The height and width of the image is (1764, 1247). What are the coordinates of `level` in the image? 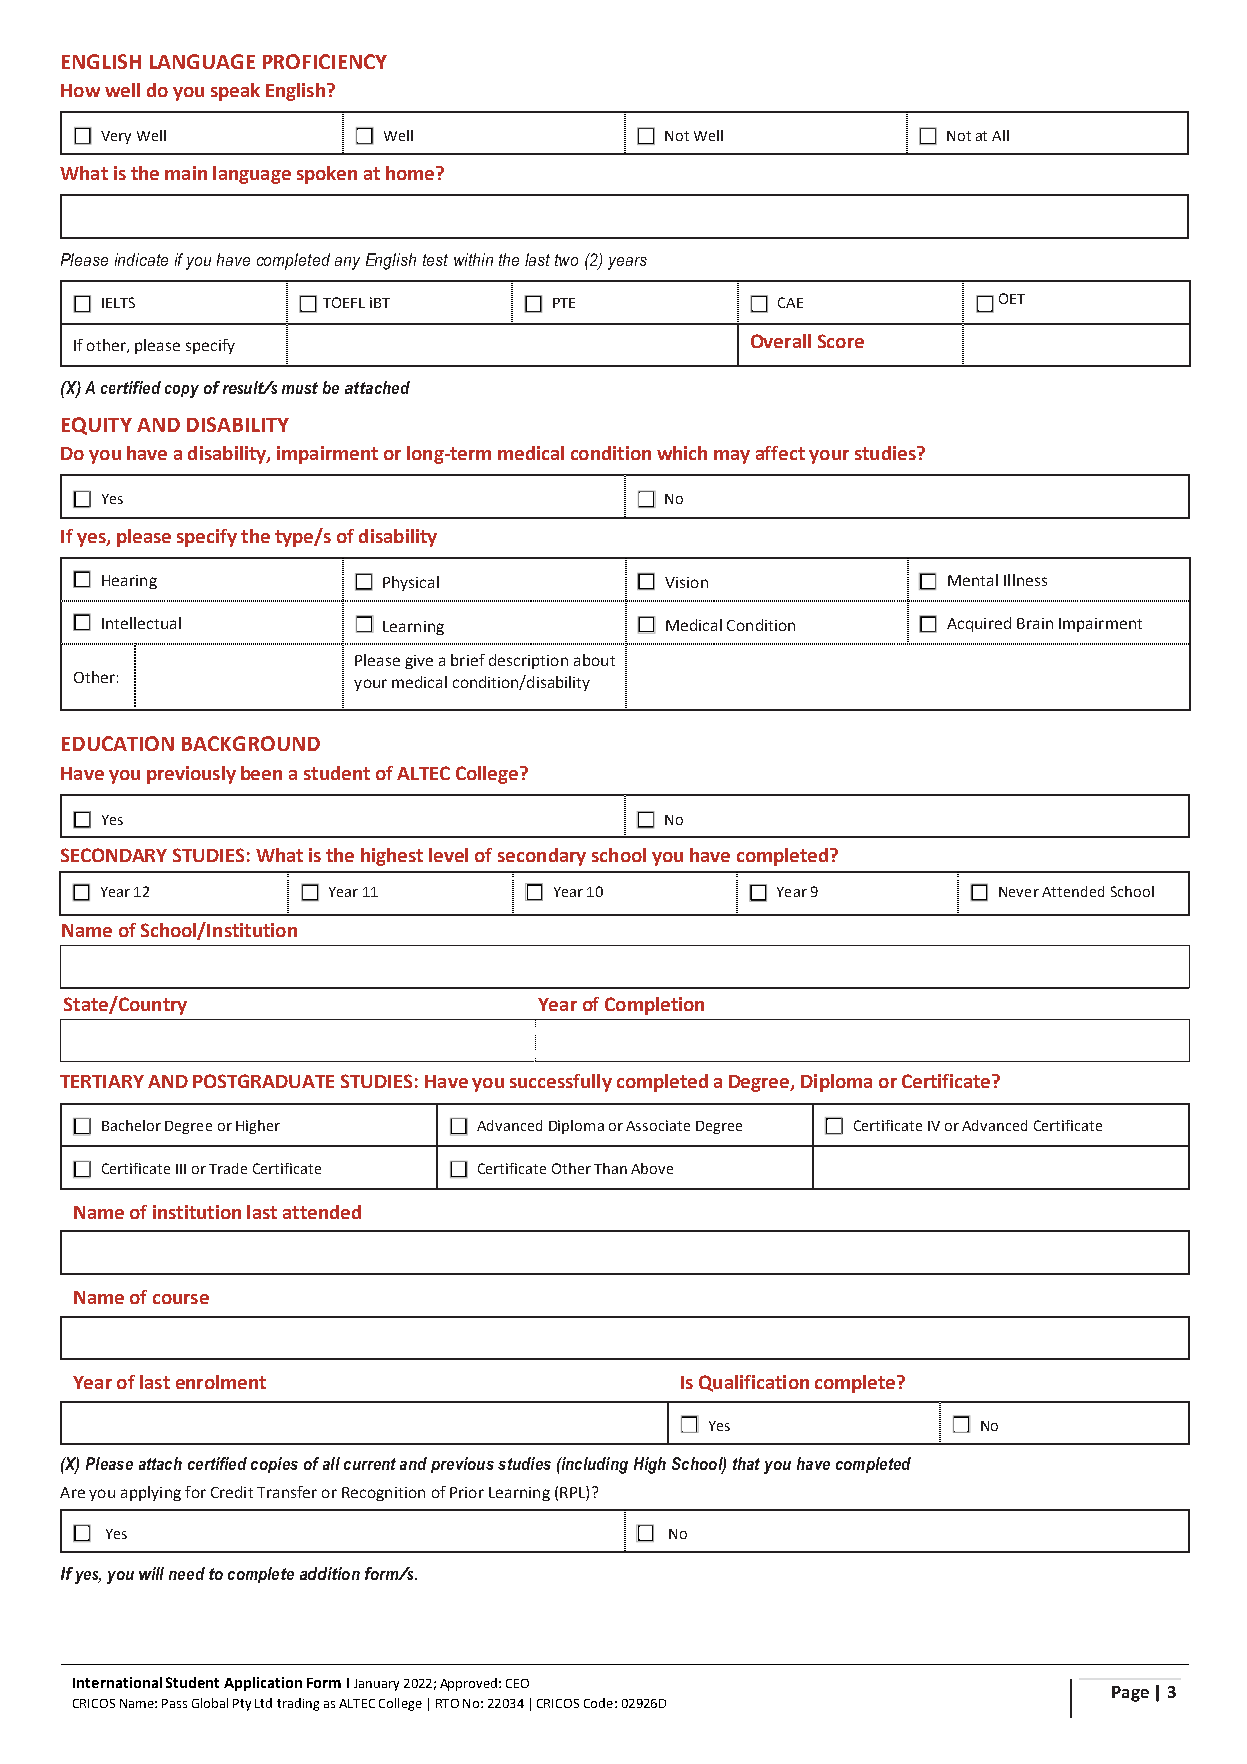 It's located at (448, 855).
